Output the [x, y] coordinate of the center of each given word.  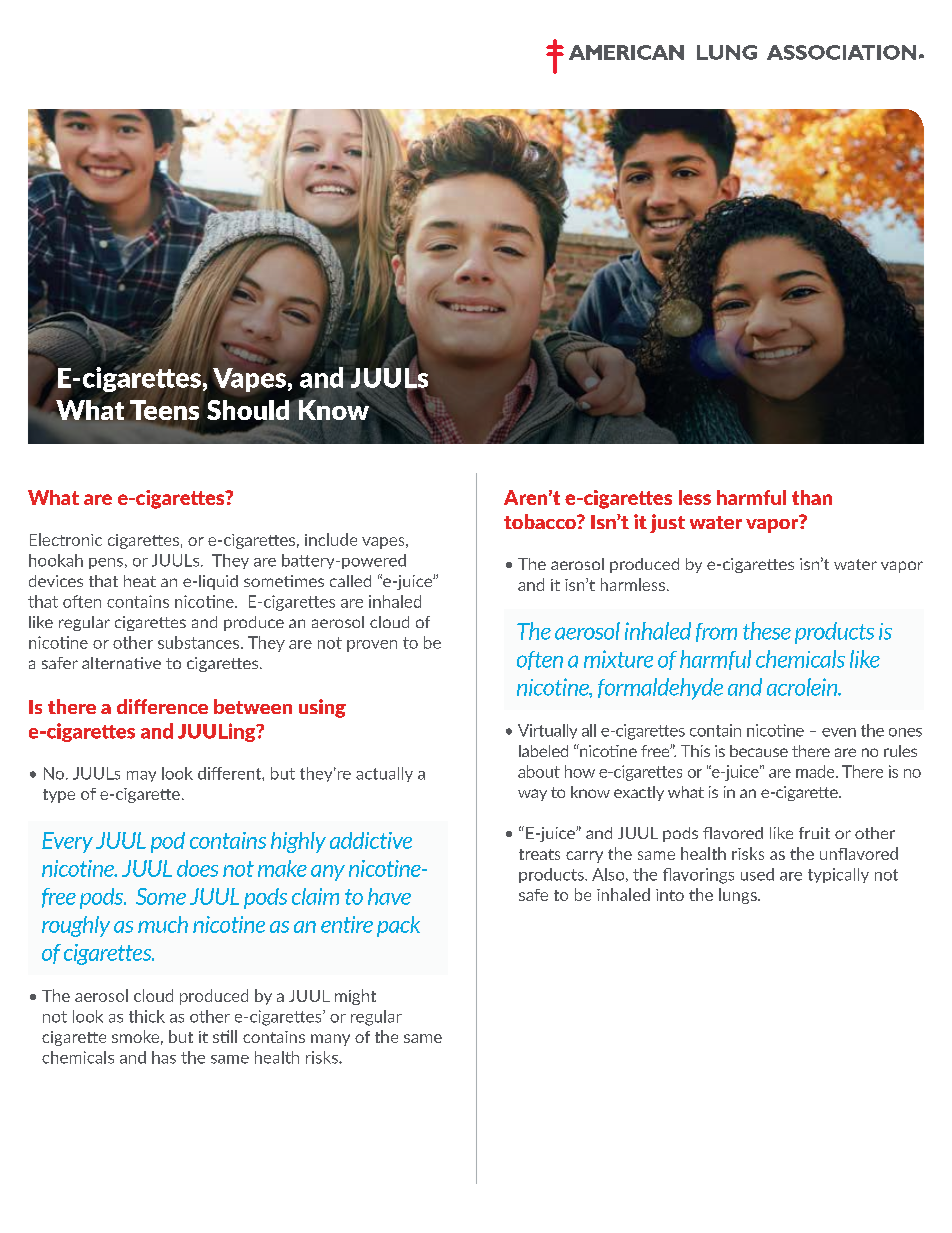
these [767, 631]
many [330, 1040]
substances [200, 642]
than [812, 497]
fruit [814, 833]
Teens [164, 410]
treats [539, 854]
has [164, 1057]
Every [67, 842]
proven [372, 646]
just [667, 523]
